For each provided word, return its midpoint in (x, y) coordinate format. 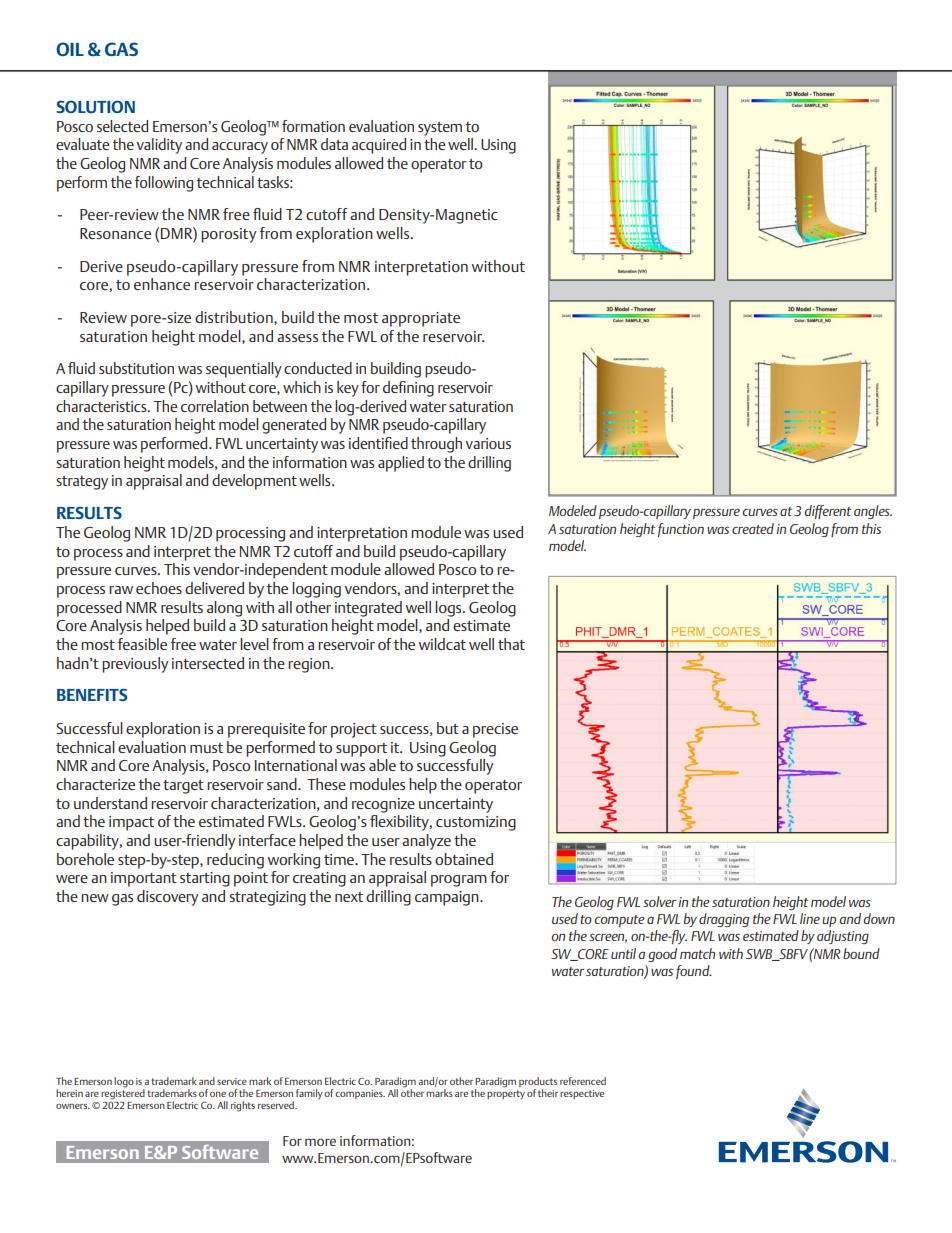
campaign (448, 898)
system (440, 129)
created (753, 528)
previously (135, 665)
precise (495, 730)
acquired (379, 146)
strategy (82, 483)
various (488, 443)
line (810, 918)
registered (123, 1094)
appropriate (421, 319)
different (827, 512)
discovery (168, 898)
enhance (162, 284)
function (681, 530)
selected (122, 126)
